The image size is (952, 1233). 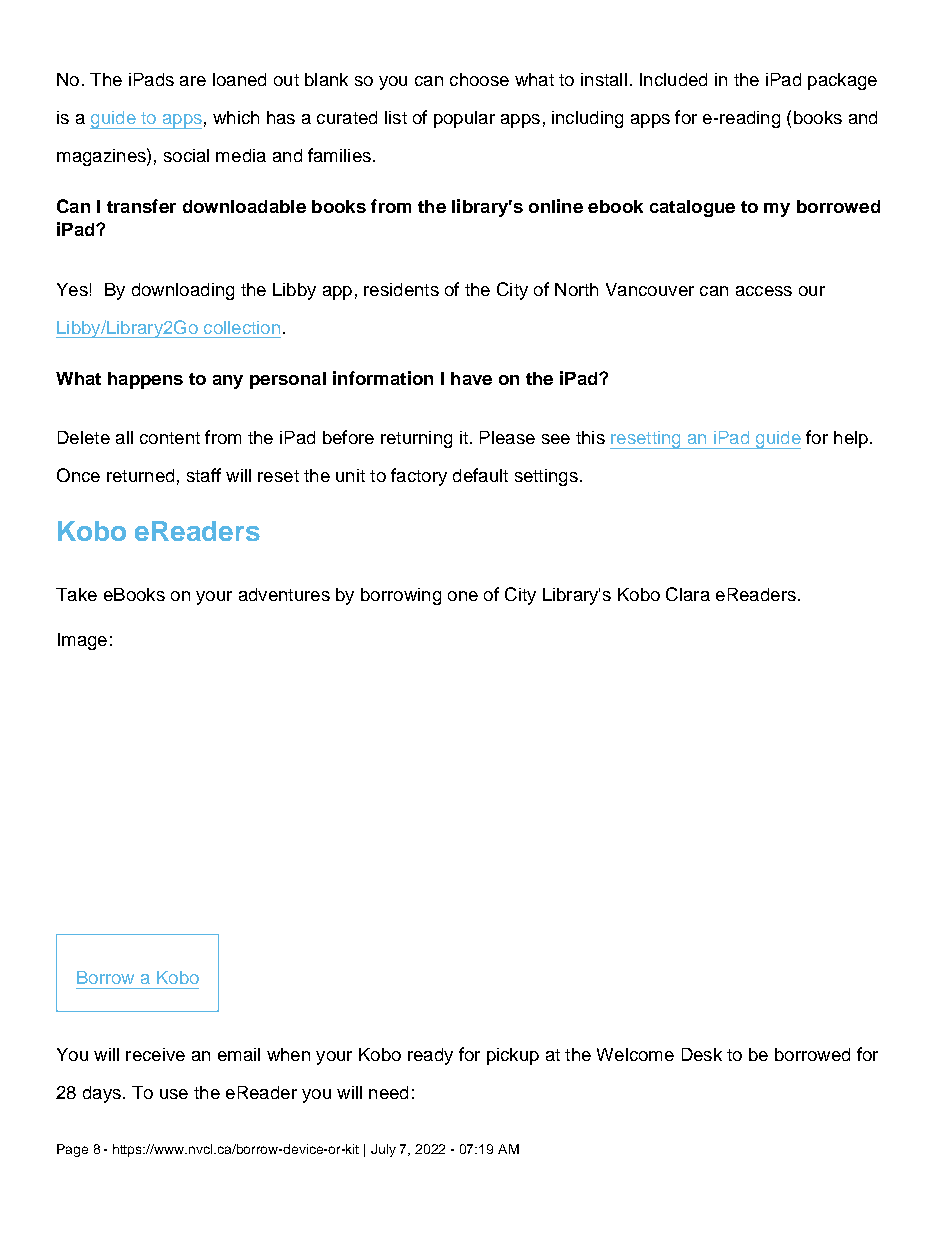 I want to click on ready, so click(x=430, y=1056).
